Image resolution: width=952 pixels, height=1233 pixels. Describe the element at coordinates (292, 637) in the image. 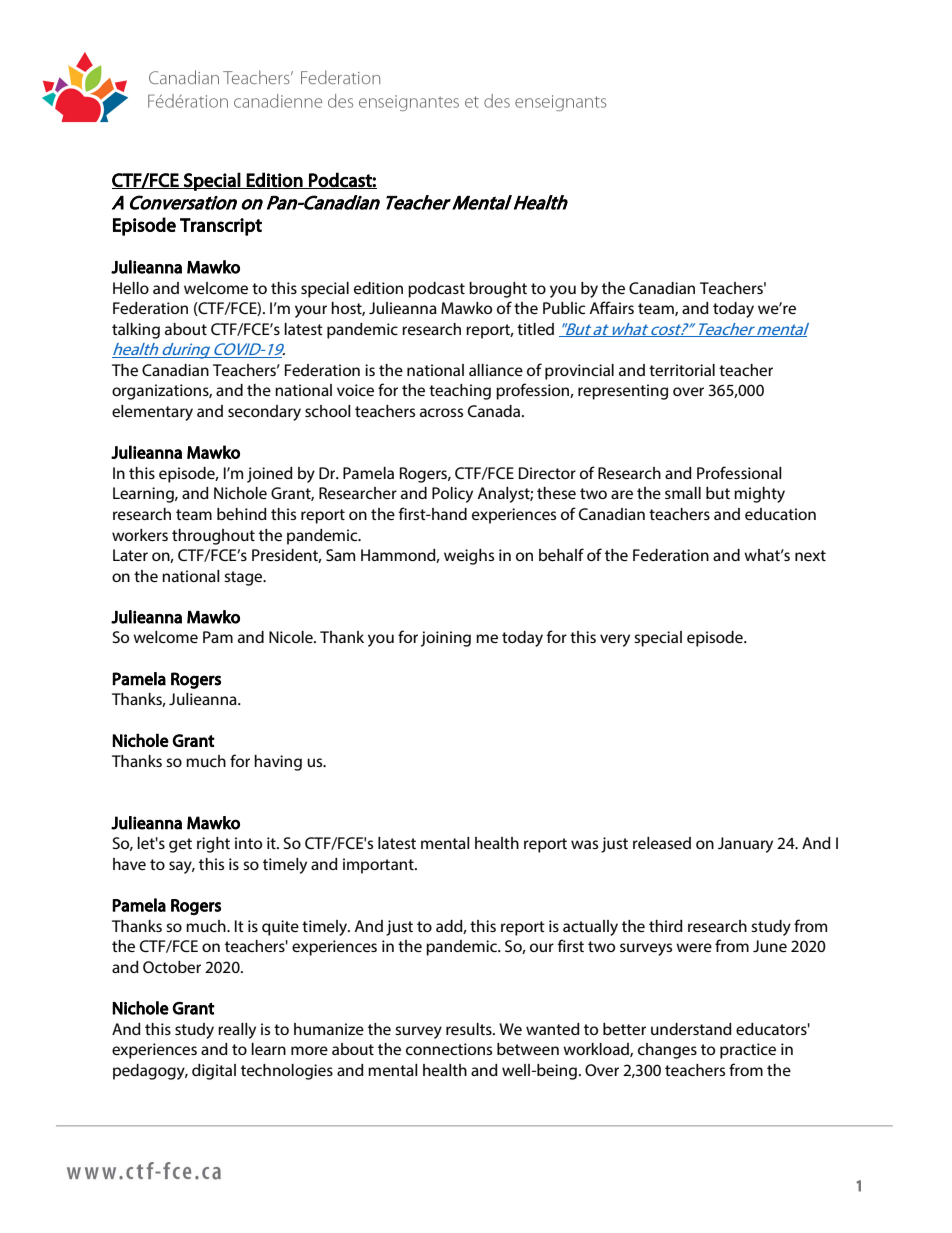

I see `Nicole` at that location.
